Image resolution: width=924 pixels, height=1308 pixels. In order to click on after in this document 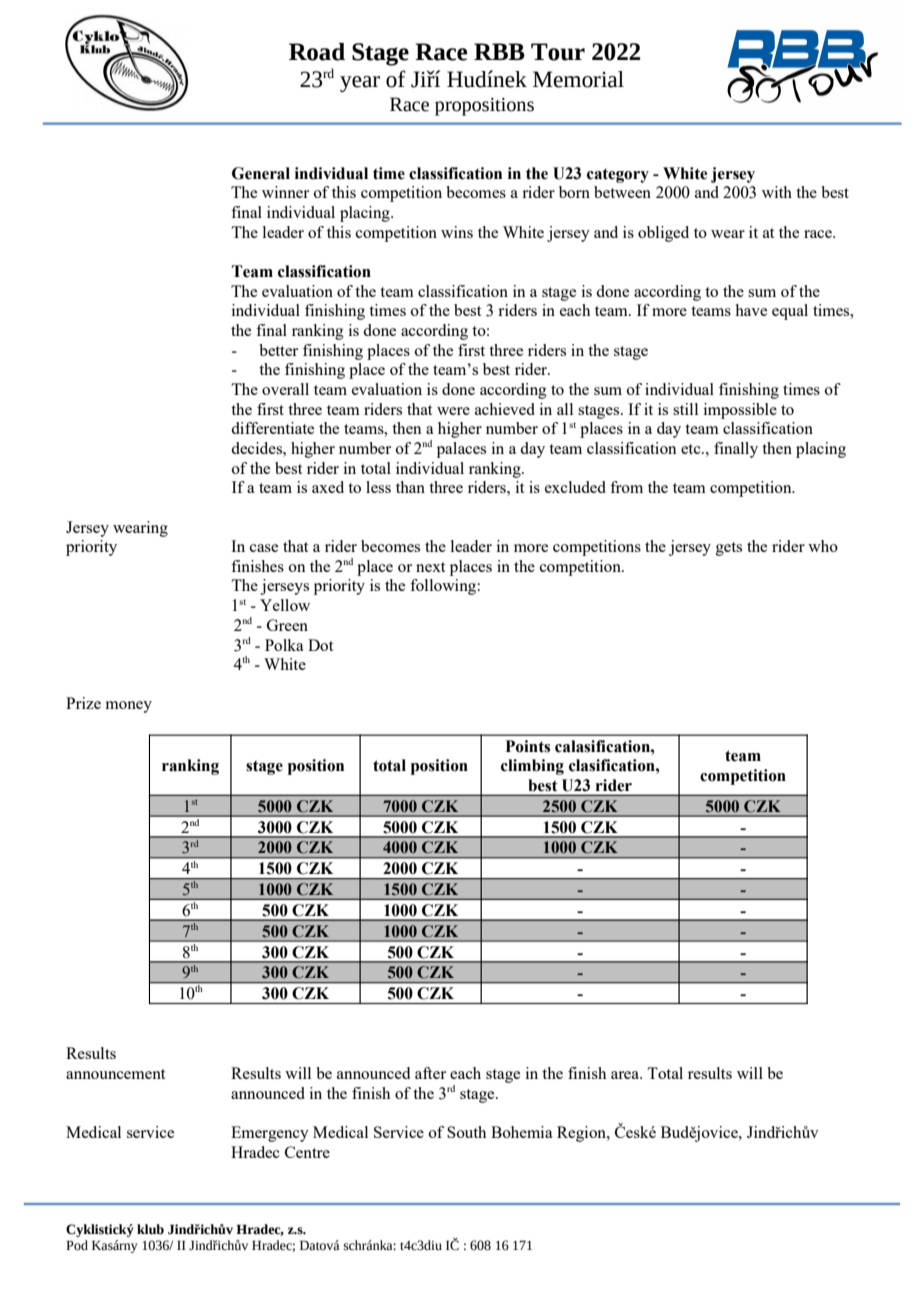, I will do `click(430, 1073)`.
